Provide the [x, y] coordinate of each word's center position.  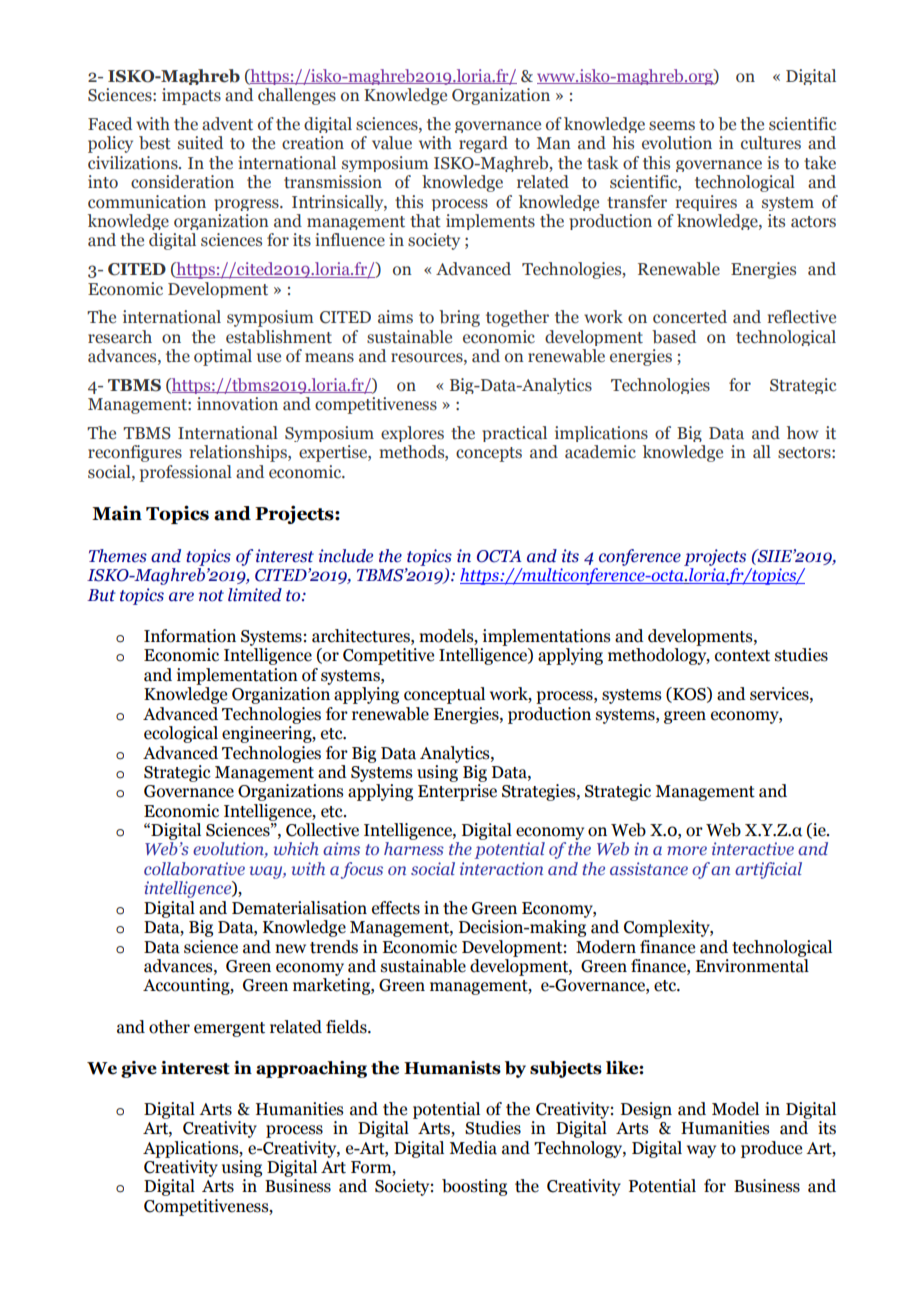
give [139, 1069]
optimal [223, 357]
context [742, 656]
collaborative [194, 868]
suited [200, 143]
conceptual [444, 695]
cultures [771, 143]
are [181, 597]
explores [412, 434]
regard [483, 144]
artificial [768, 870]
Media [473, 1148]
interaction [501, 868]
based [674, 337]
